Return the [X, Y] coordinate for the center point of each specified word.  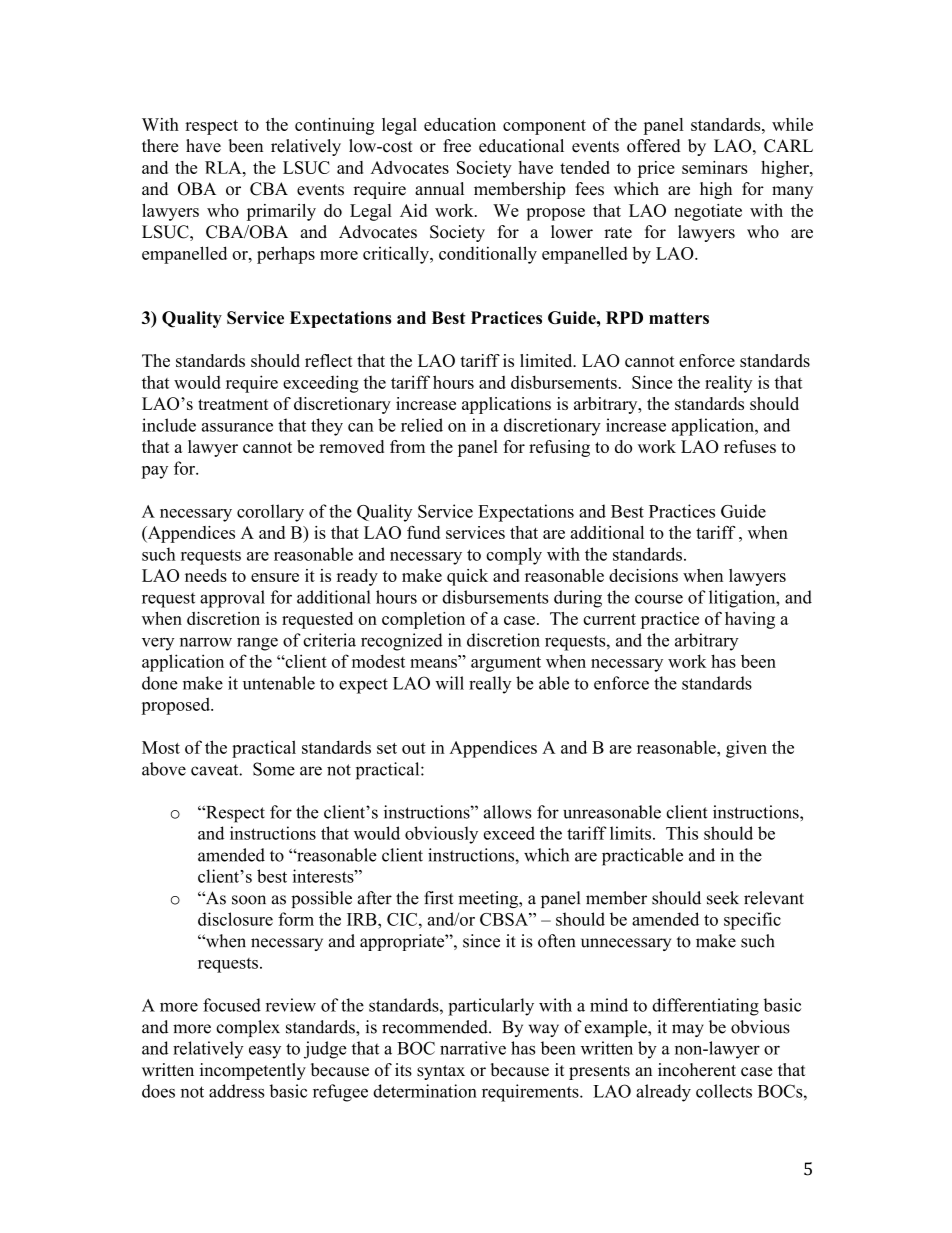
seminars [715, 167]
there [160, 146]
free [457, 146]
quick [467, 577]
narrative [473, 1048]
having [750, 620]
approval [232, 599]
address [236, 1091]
